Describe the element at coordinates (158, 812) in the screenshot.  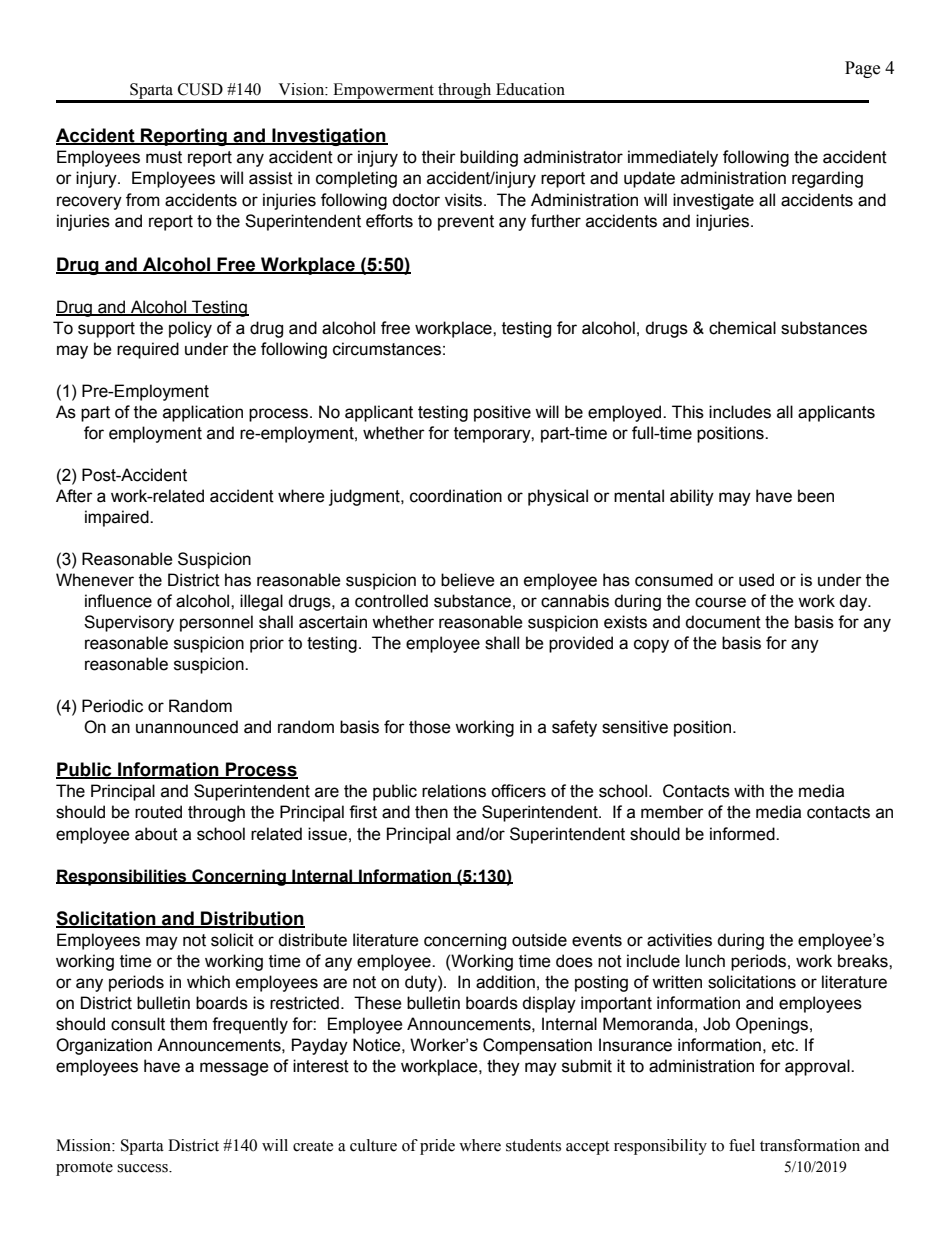
I see `routed` at that location.
